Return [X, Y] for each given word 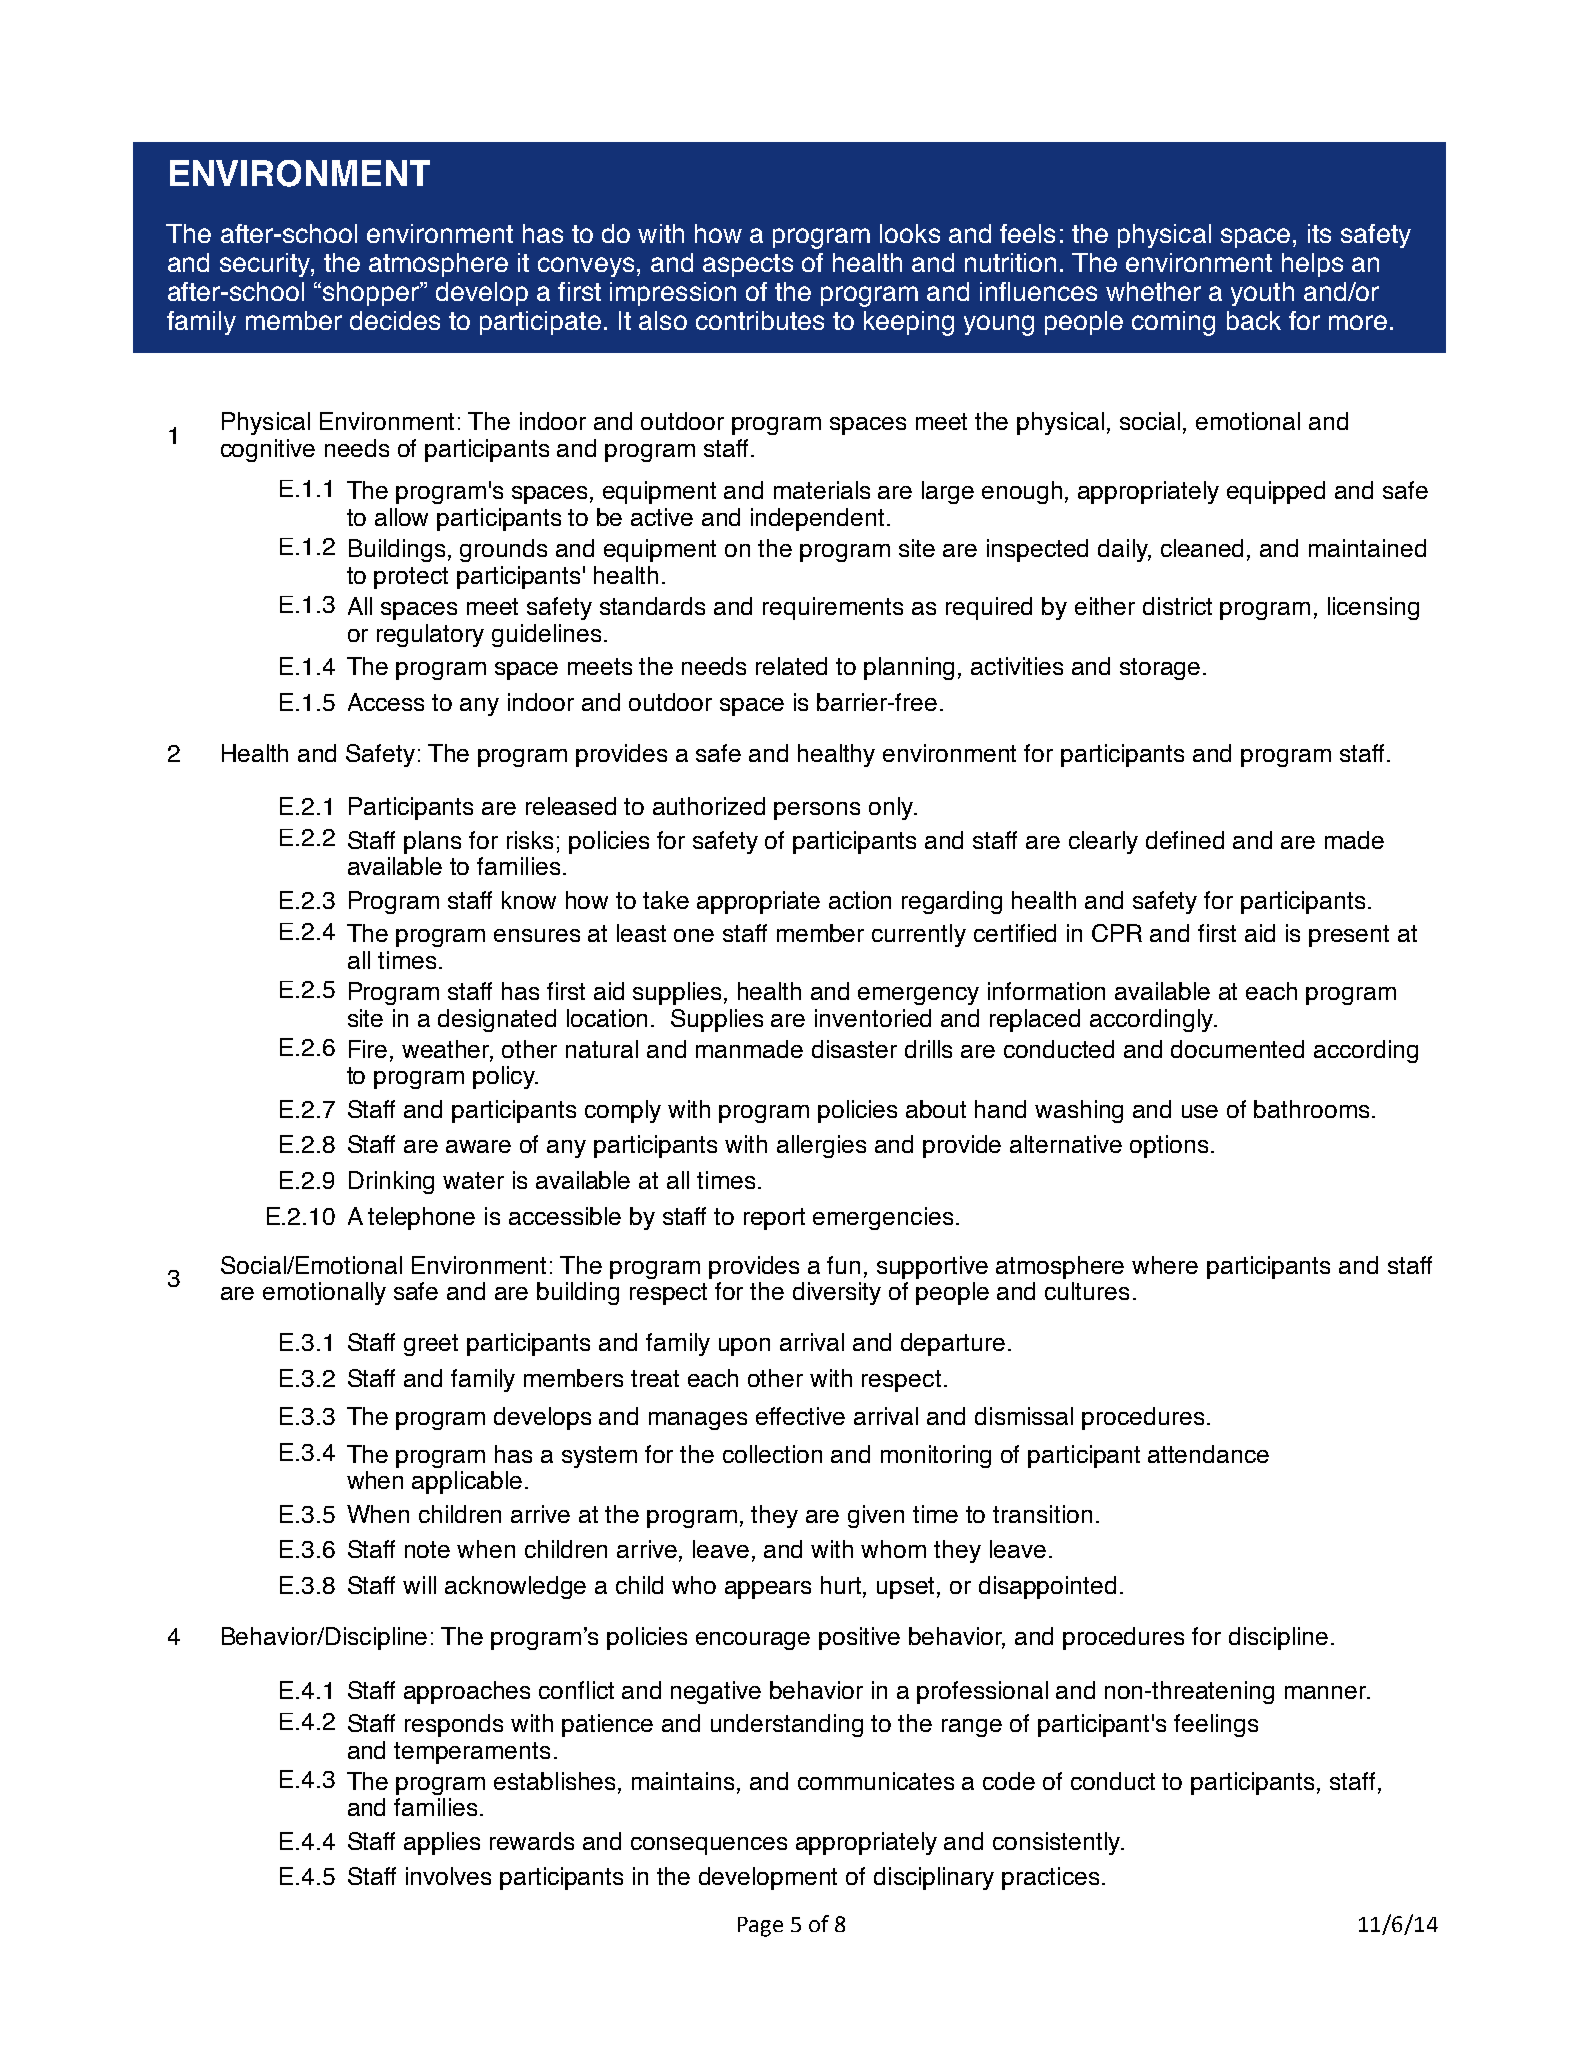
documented [1237, 1049]
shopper [372, 294]
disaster [854, 1049]
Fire [370, 1050]
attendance [1208, 1454]
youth [1262, 294]
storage [1160, 669]
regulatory [430, 635]
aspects [748, 265]
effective [800, 1416]
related [791, 666]
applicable [467, 1482]
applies [442, 1843]
